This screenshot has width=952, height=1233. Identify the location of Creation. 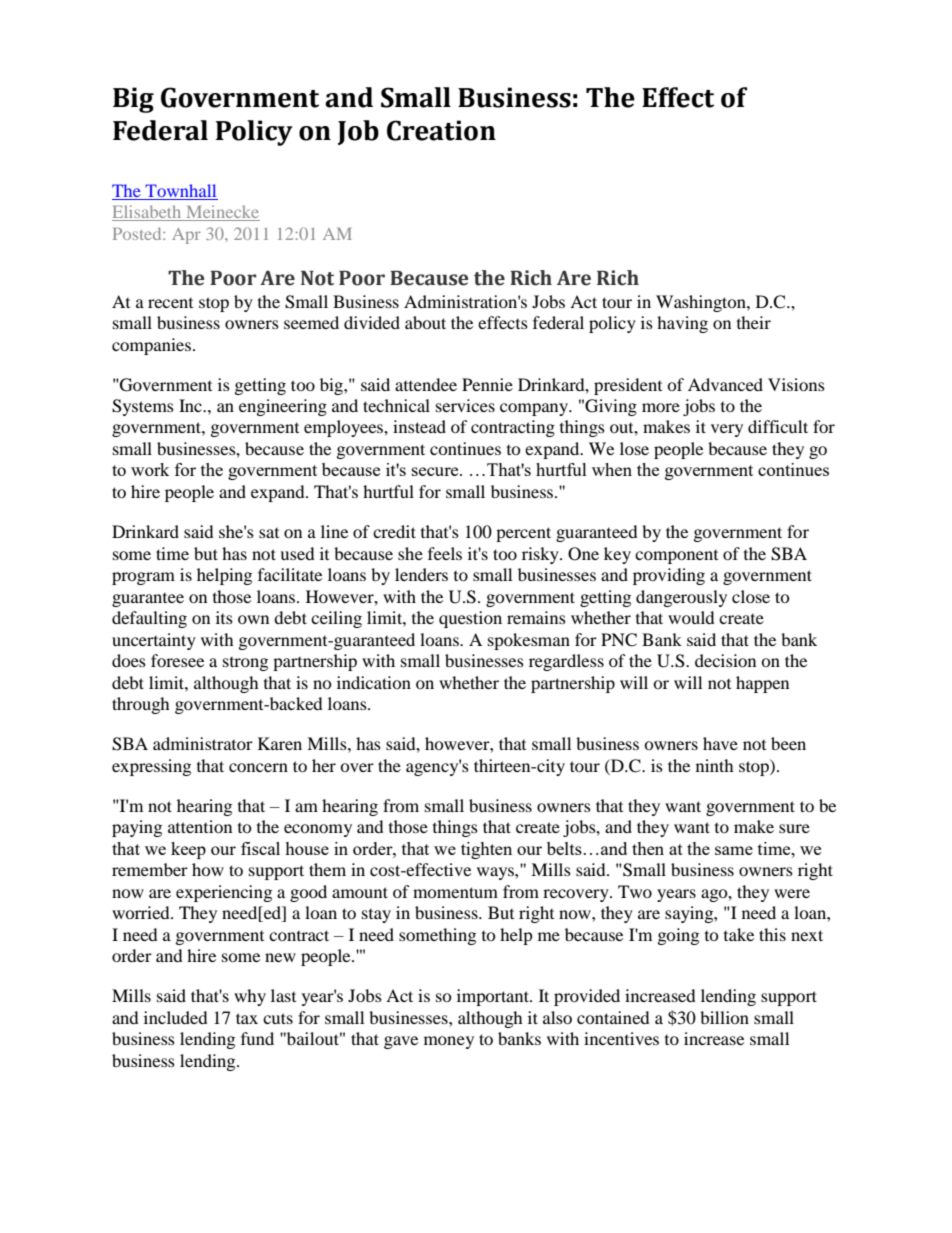
(441, 130).
